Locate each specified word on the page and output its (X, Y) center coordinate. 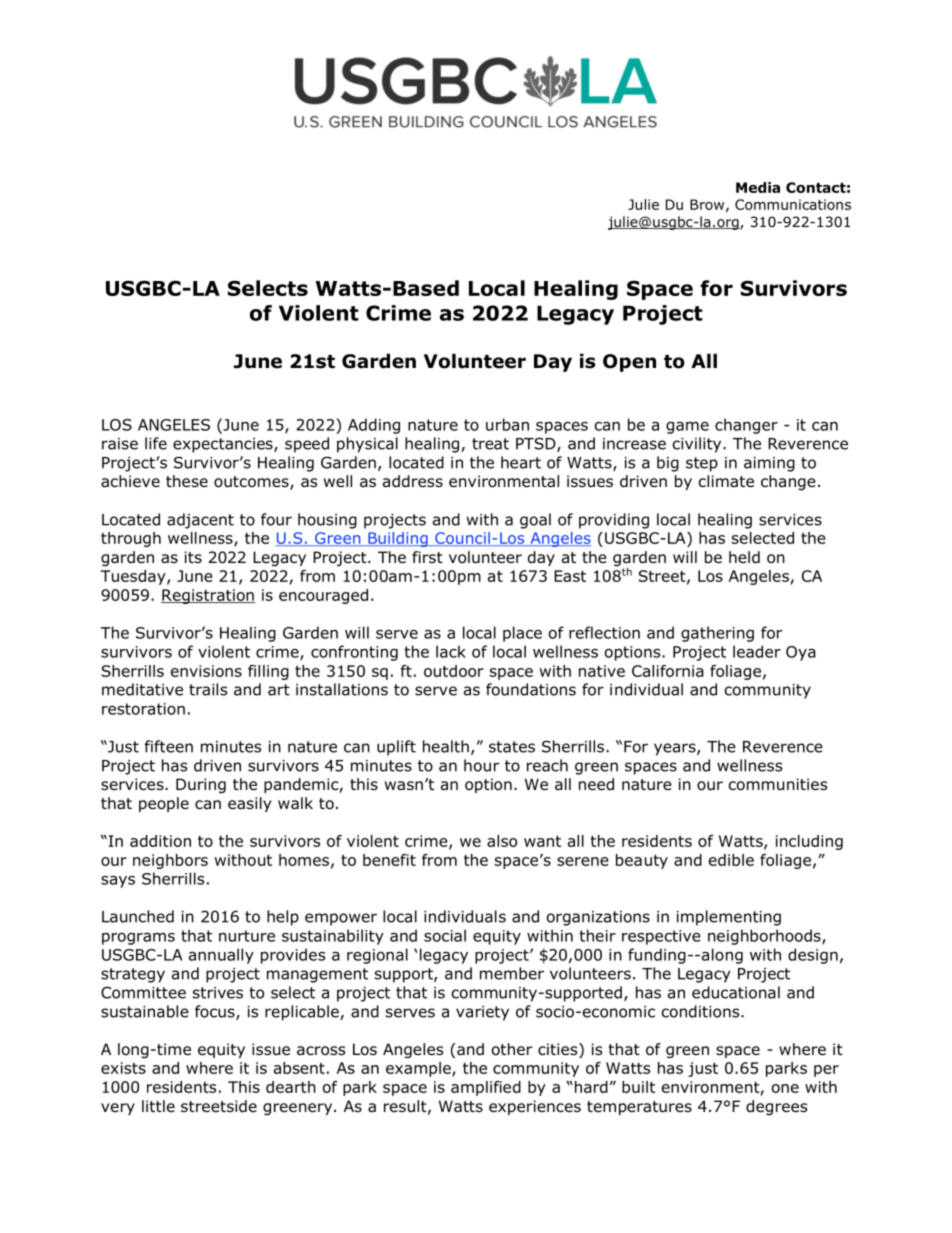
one (785, 1088)
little (158, 1106)
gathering (717, 634)
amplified (486, 1088)
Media (758, 187)
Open (629, 363)
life (156, 443)
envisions (206, 671)
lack (451, 651)
